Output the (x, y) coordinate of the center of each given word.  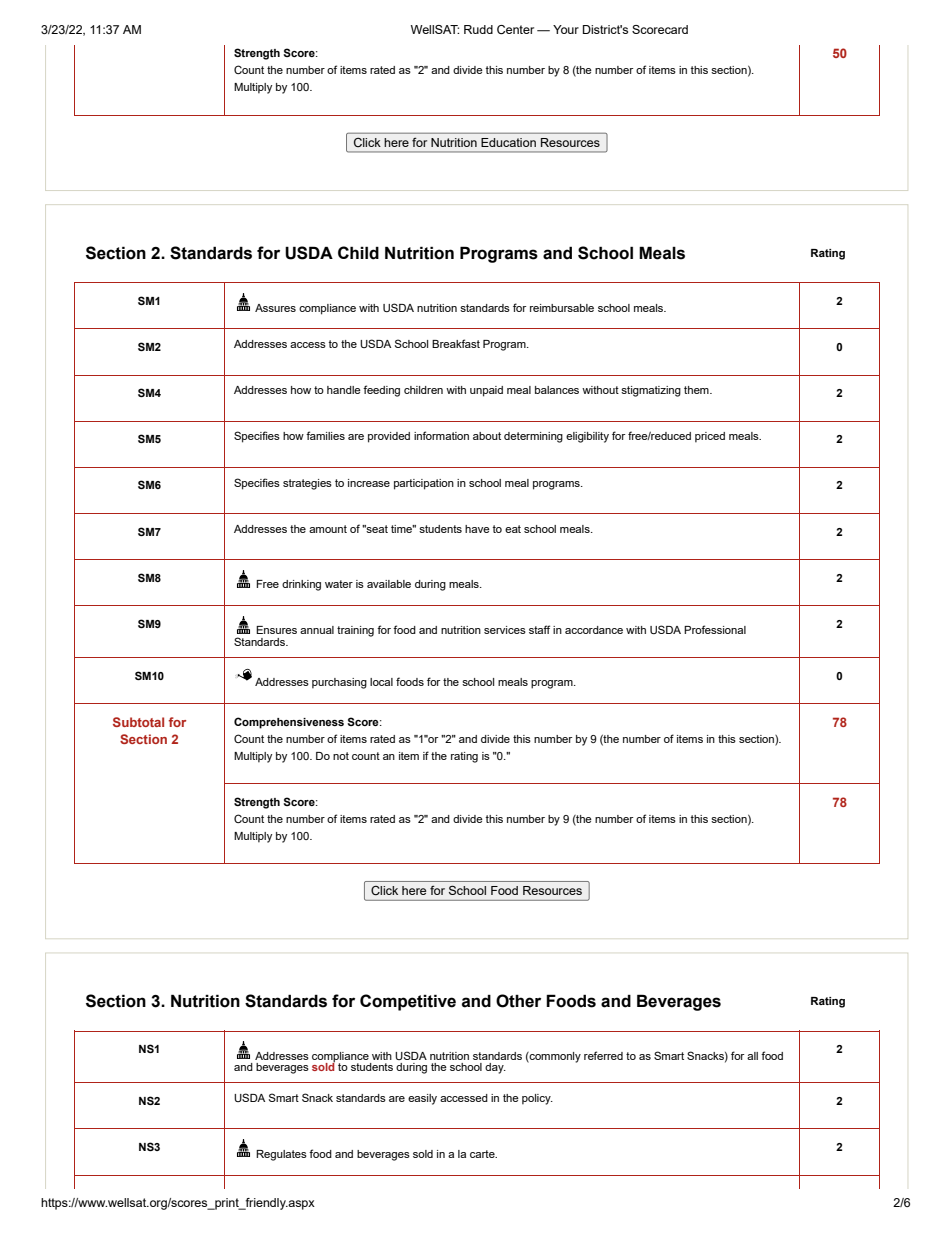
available (389, 584)
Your (566, 29)
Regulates (281, 1155)
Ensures (276, 630)
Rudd (478, 29)
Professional (715, 629)
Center (515, 29)
